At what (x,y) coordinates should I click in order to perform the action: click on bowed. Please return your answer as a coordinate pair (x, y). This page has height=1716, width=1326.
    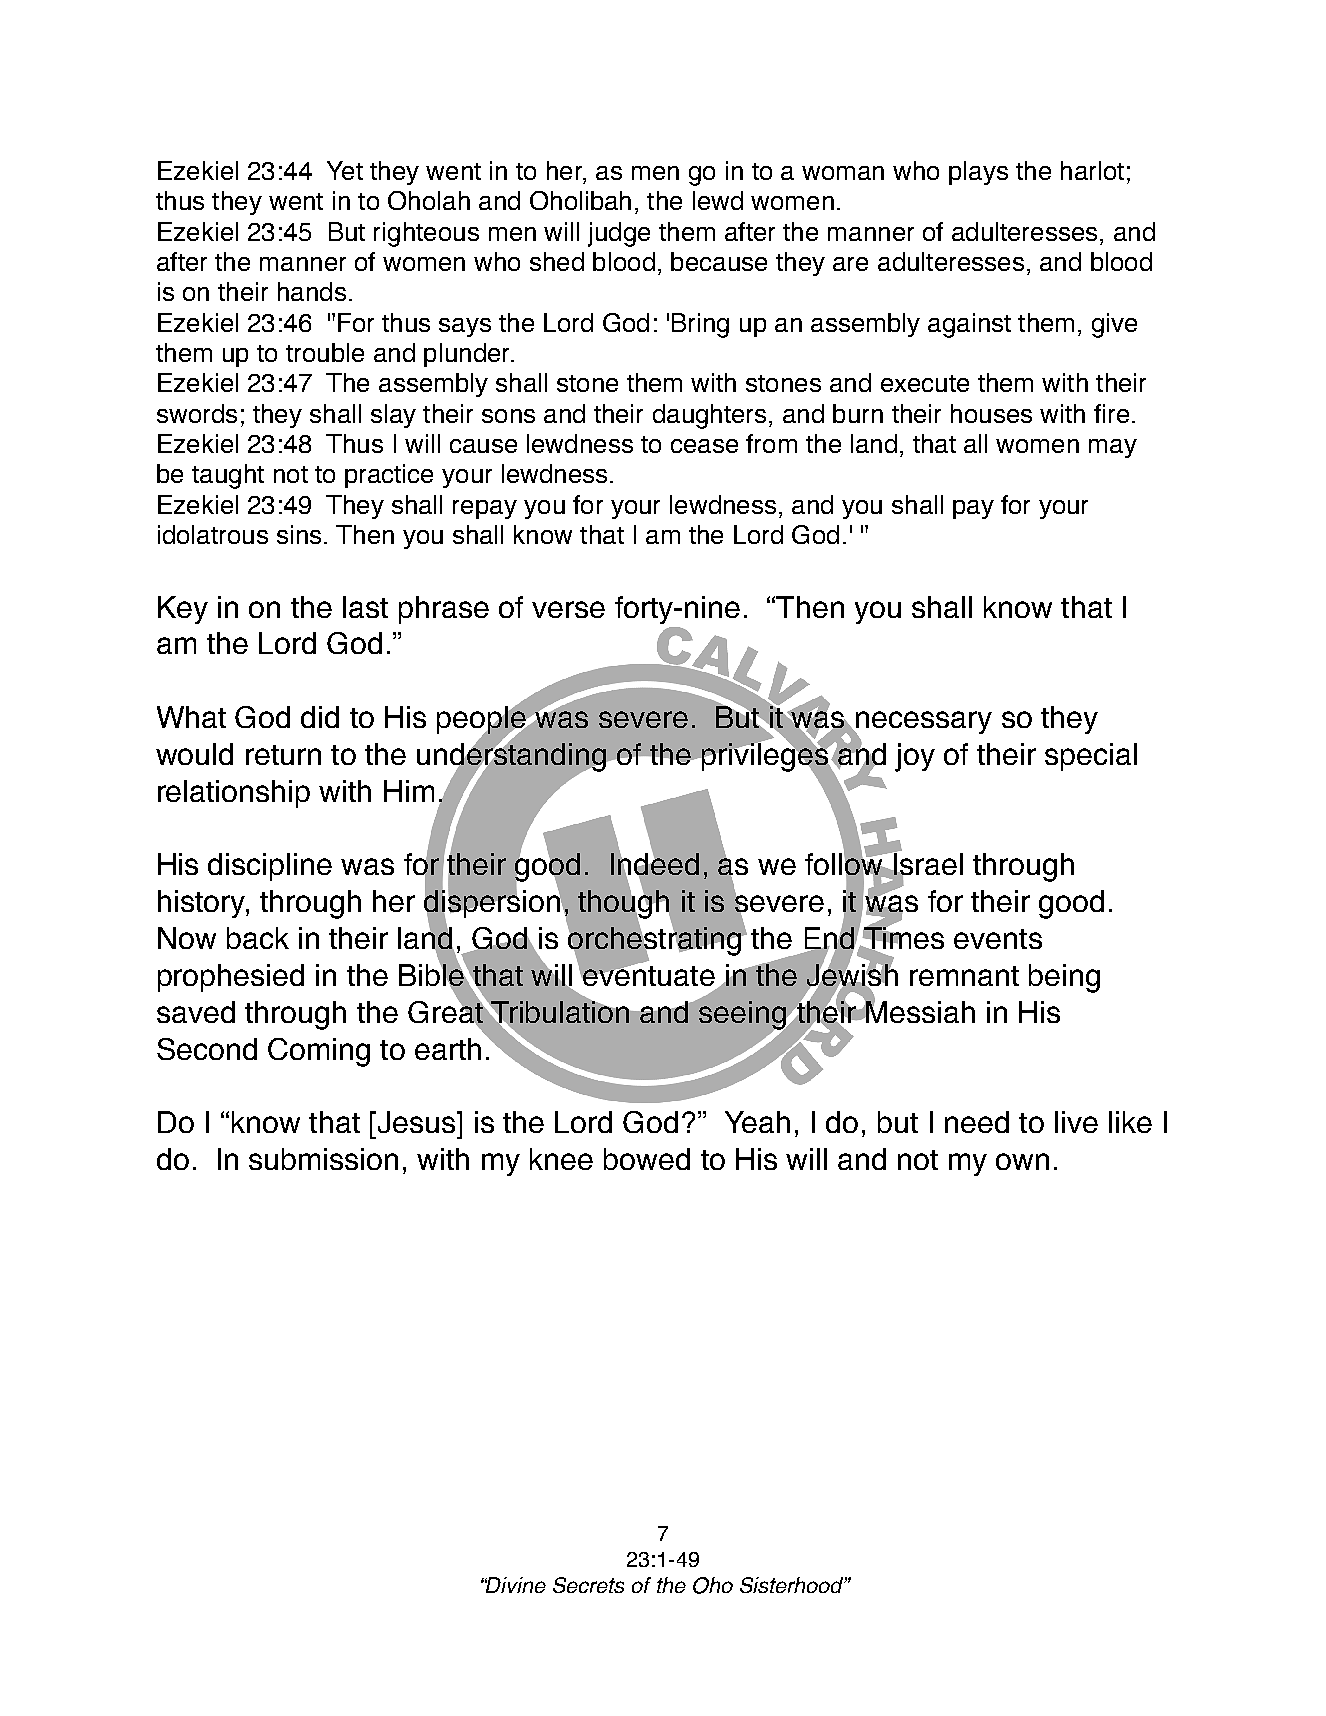
    Looking at the image, I should click on (647, 1159).
